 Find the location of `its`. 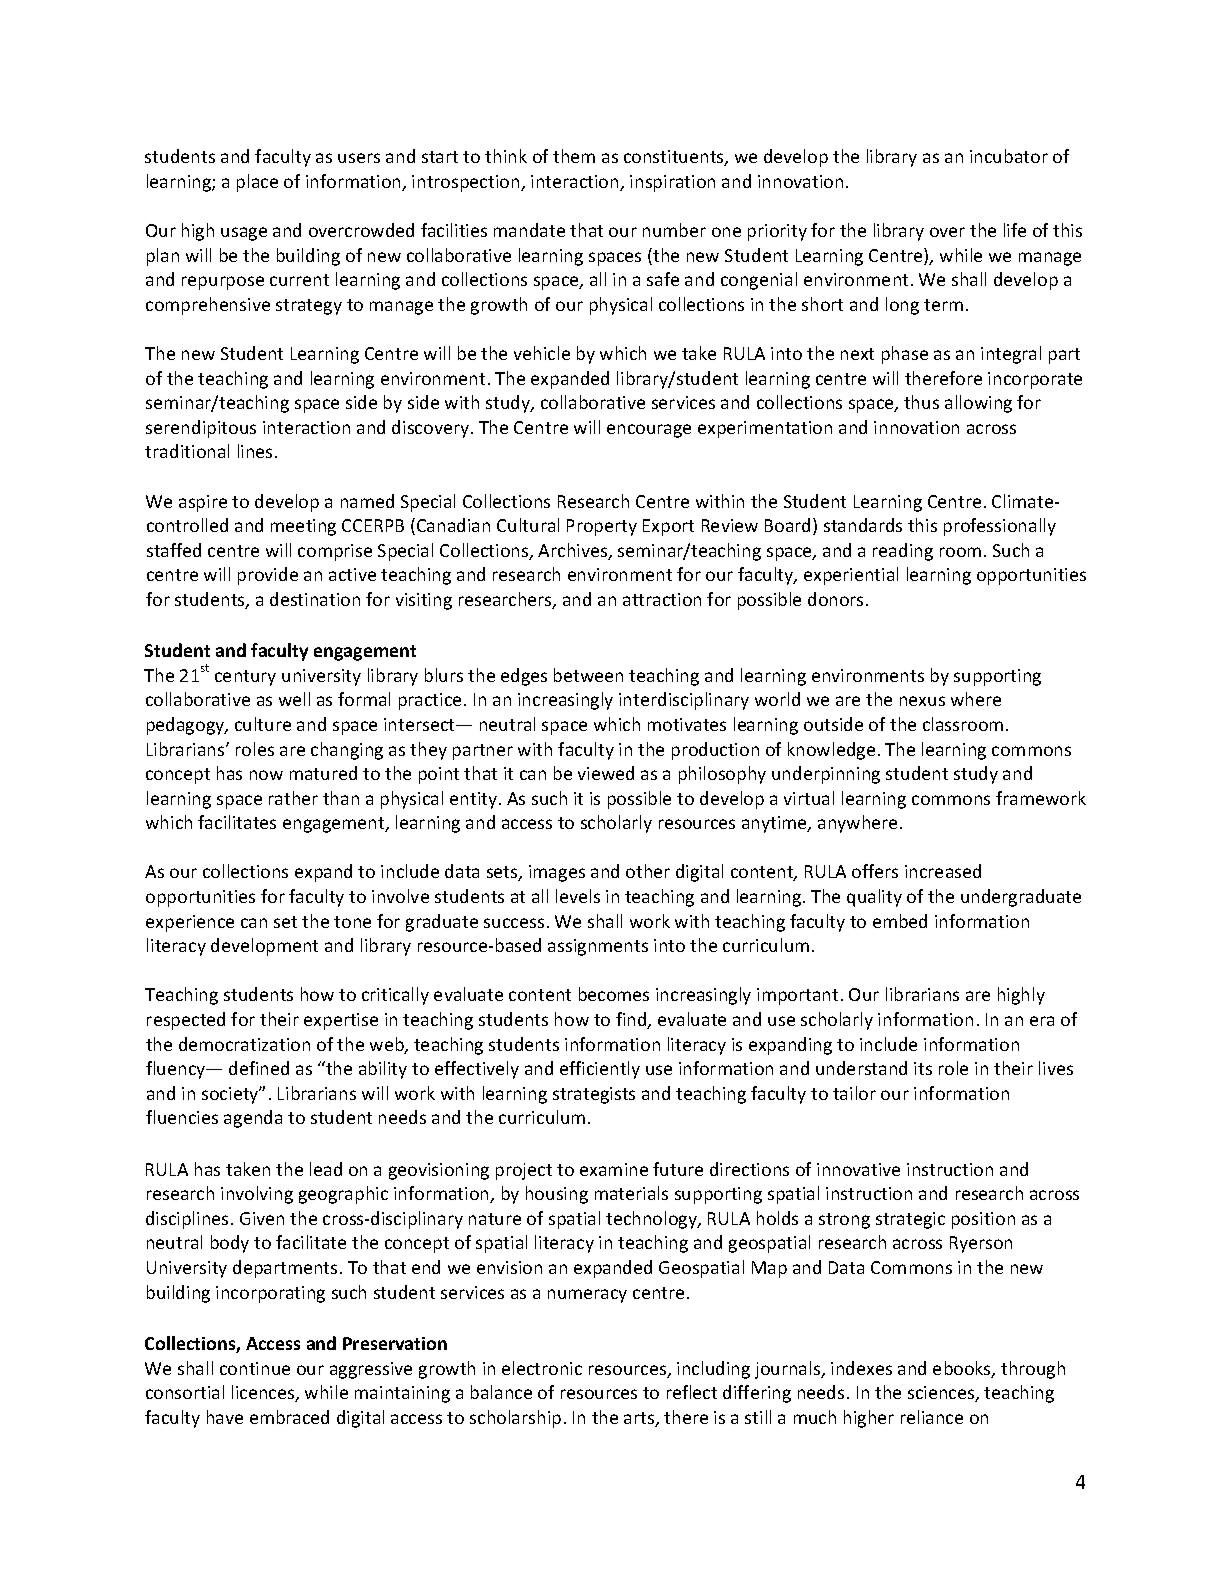

its is located at coordinates (923, 1068).
